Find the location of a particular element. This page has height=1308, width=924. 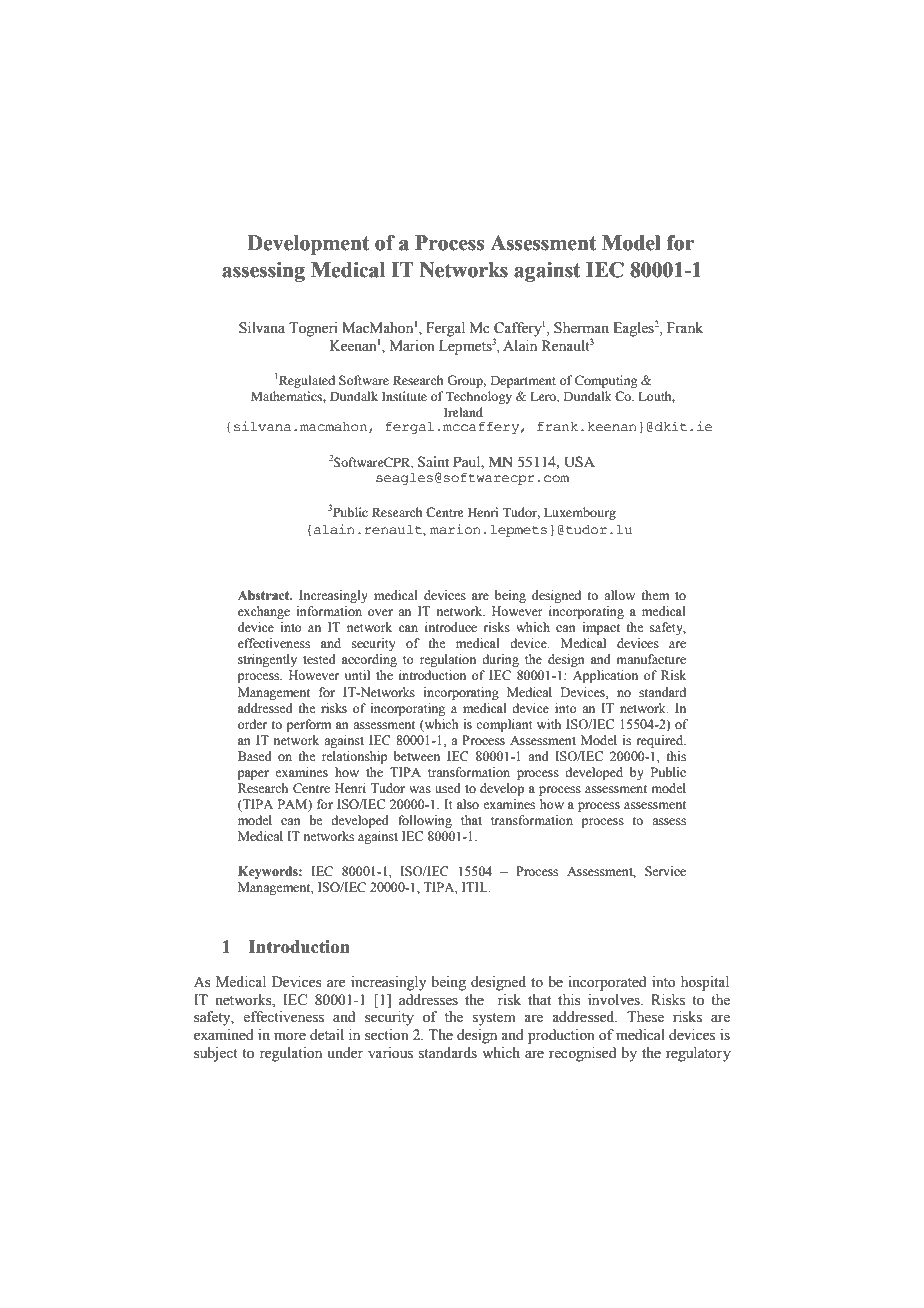

during is located at coordinates (500, 660).
